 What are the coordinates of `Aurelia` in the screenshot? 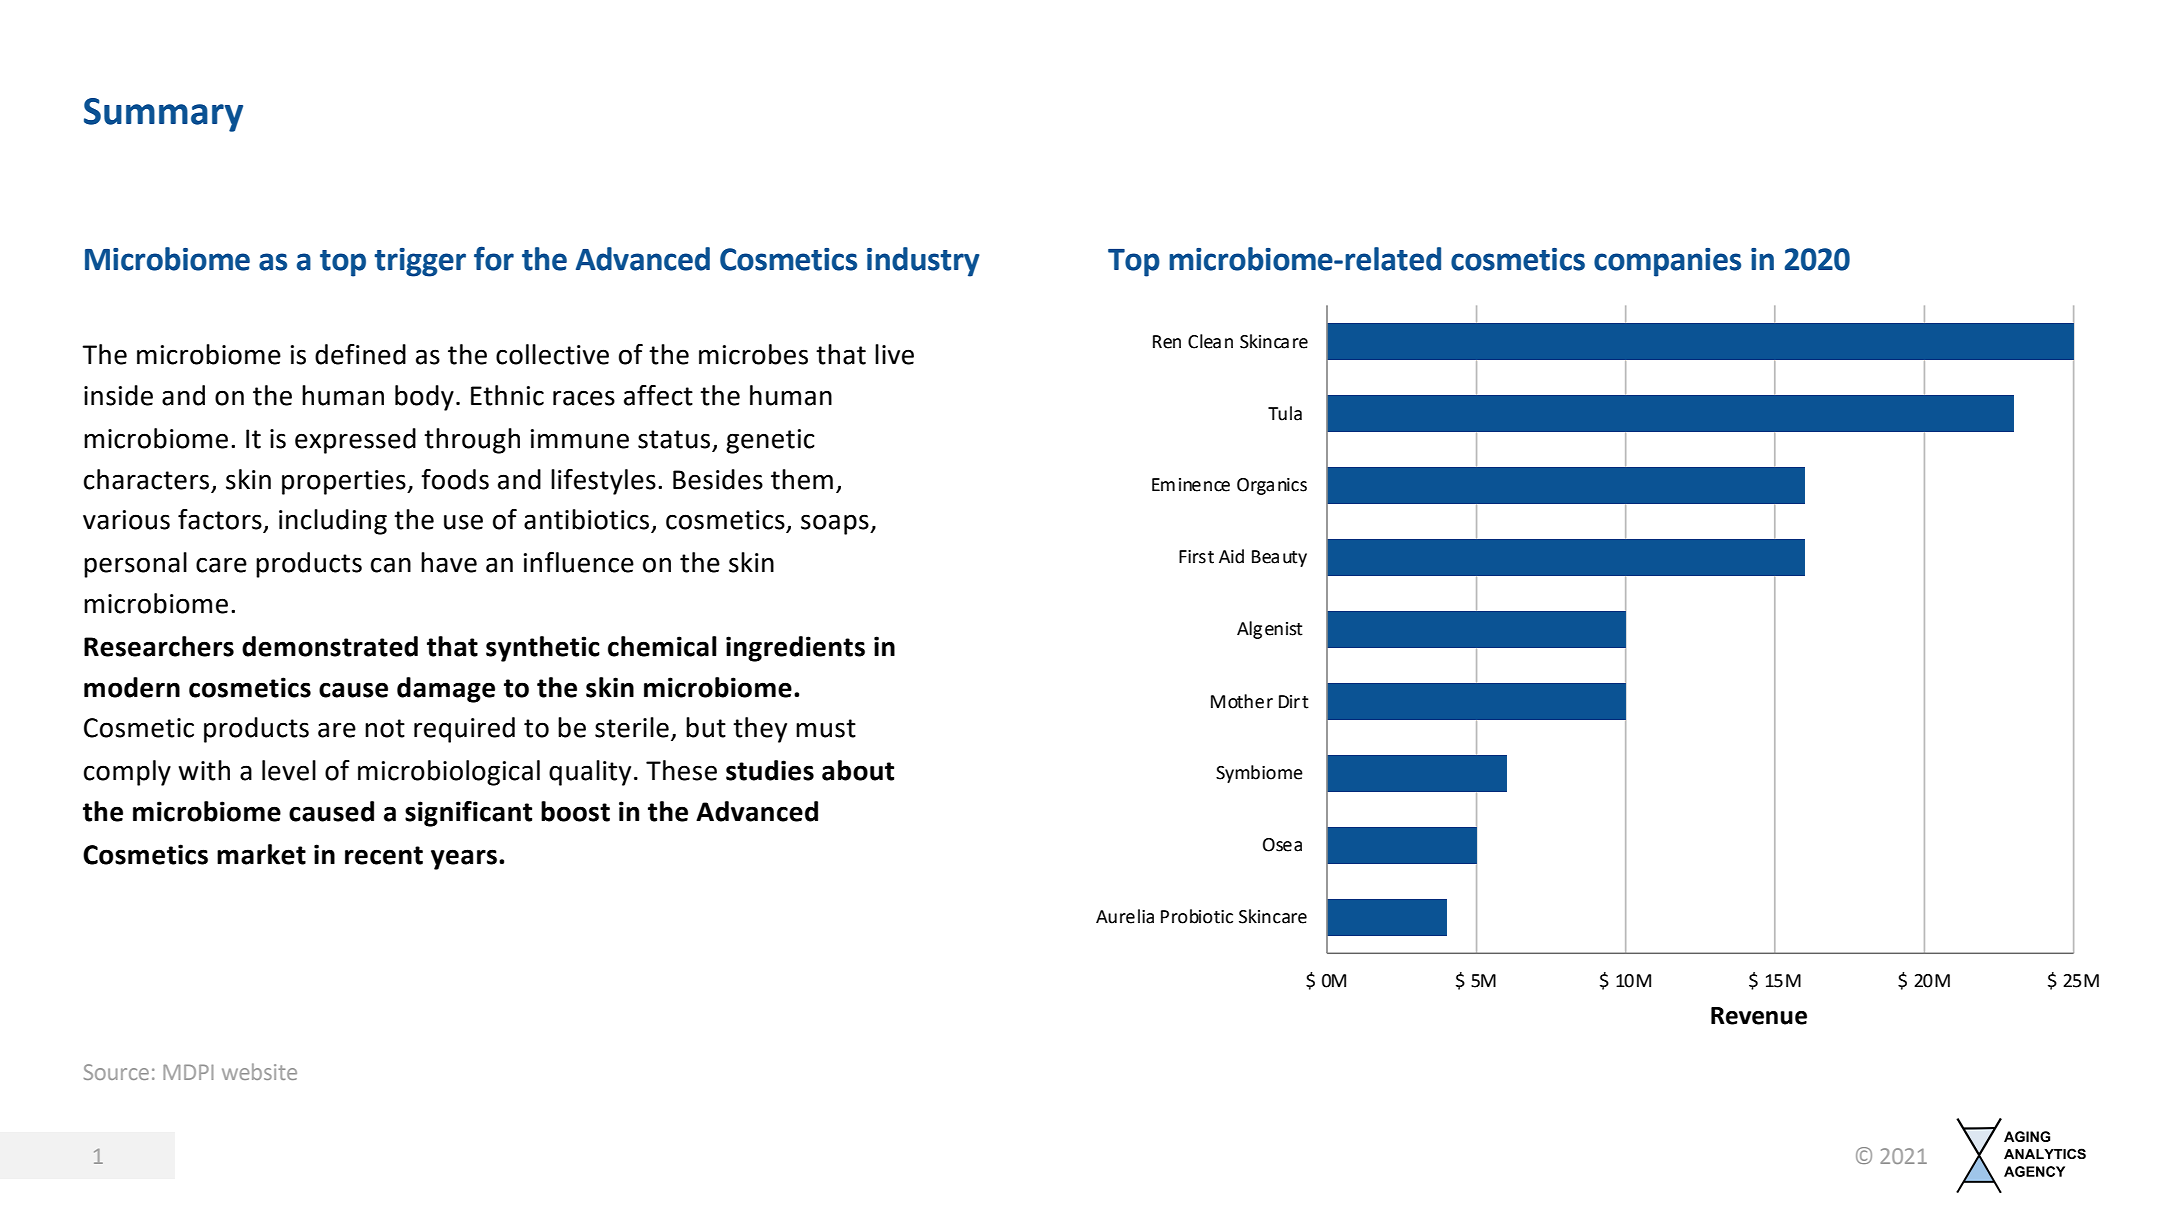 It's located at (1125, 916).
